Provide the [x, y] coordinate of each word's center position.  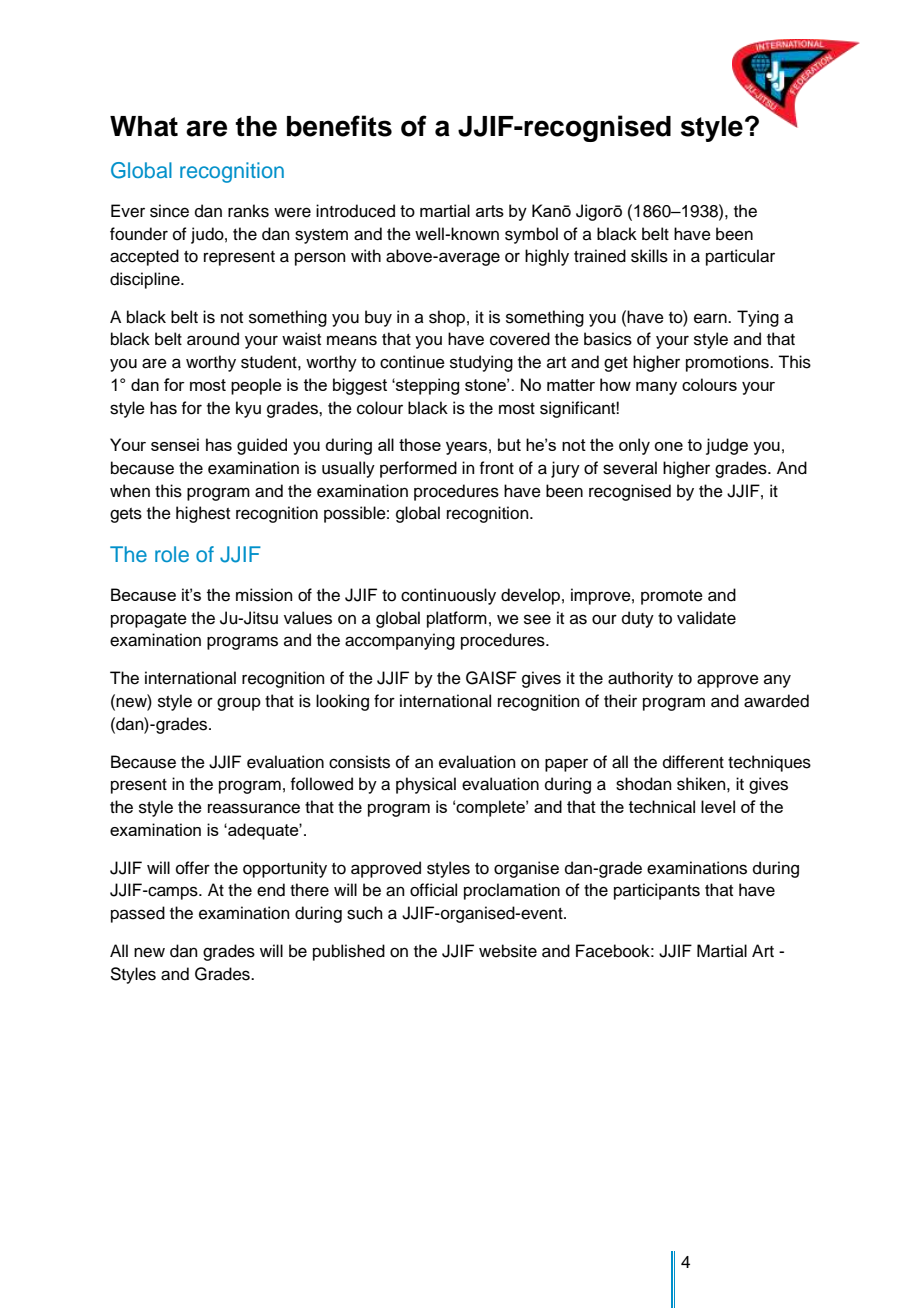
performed [418, 469]
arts [490, 211]
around [213, 339]
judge [727, 446]
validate [706, 618]
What [144, 126]
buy [378, 318]
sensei [175, 444]
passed [138, 914]
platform [457, 619]
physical [426, 785]
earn [711, 318]
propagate [149, 620]
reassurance [254, 808]
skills [649, 256]
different [693, 762]
